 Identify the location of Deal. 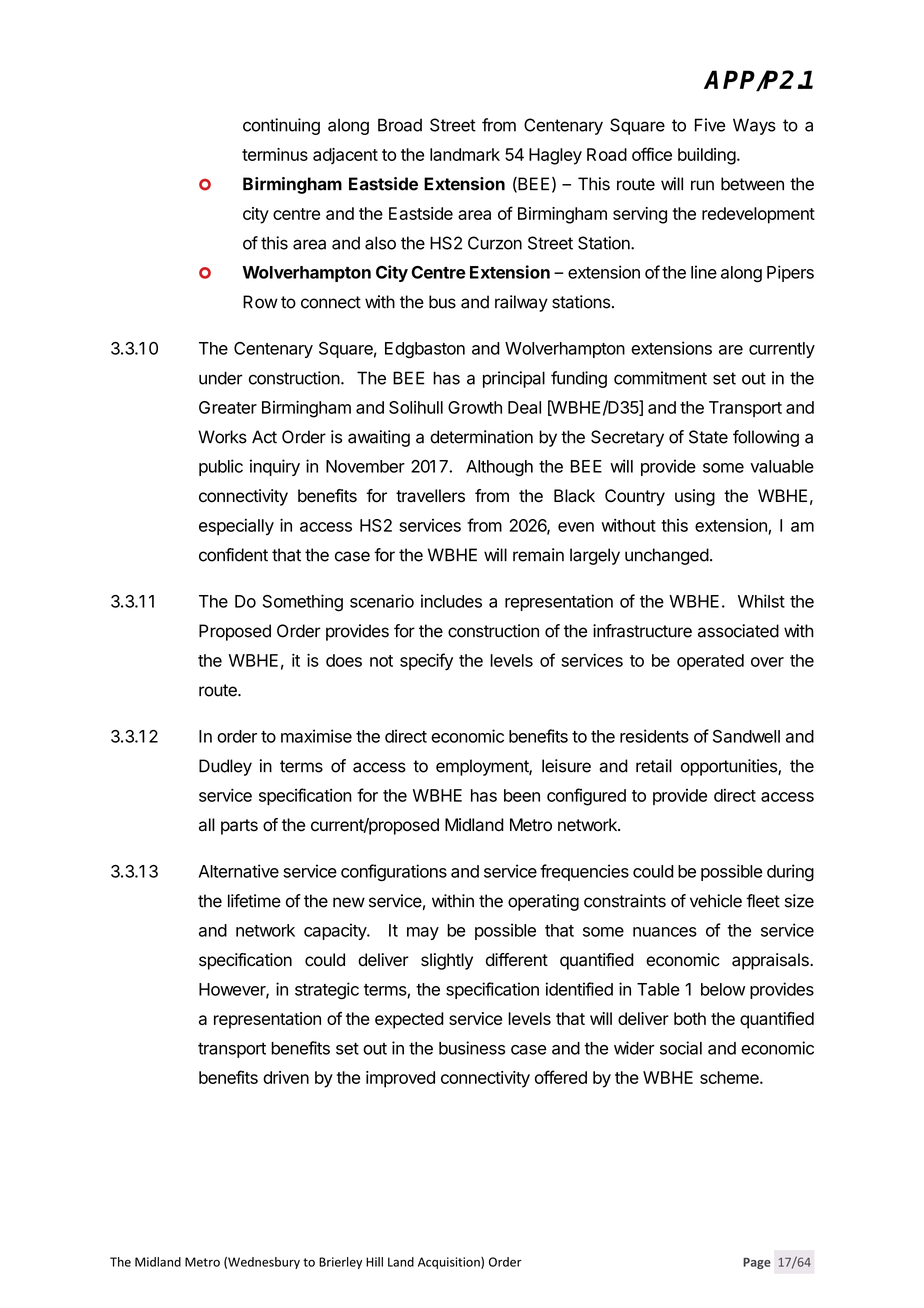
(524, 407).
